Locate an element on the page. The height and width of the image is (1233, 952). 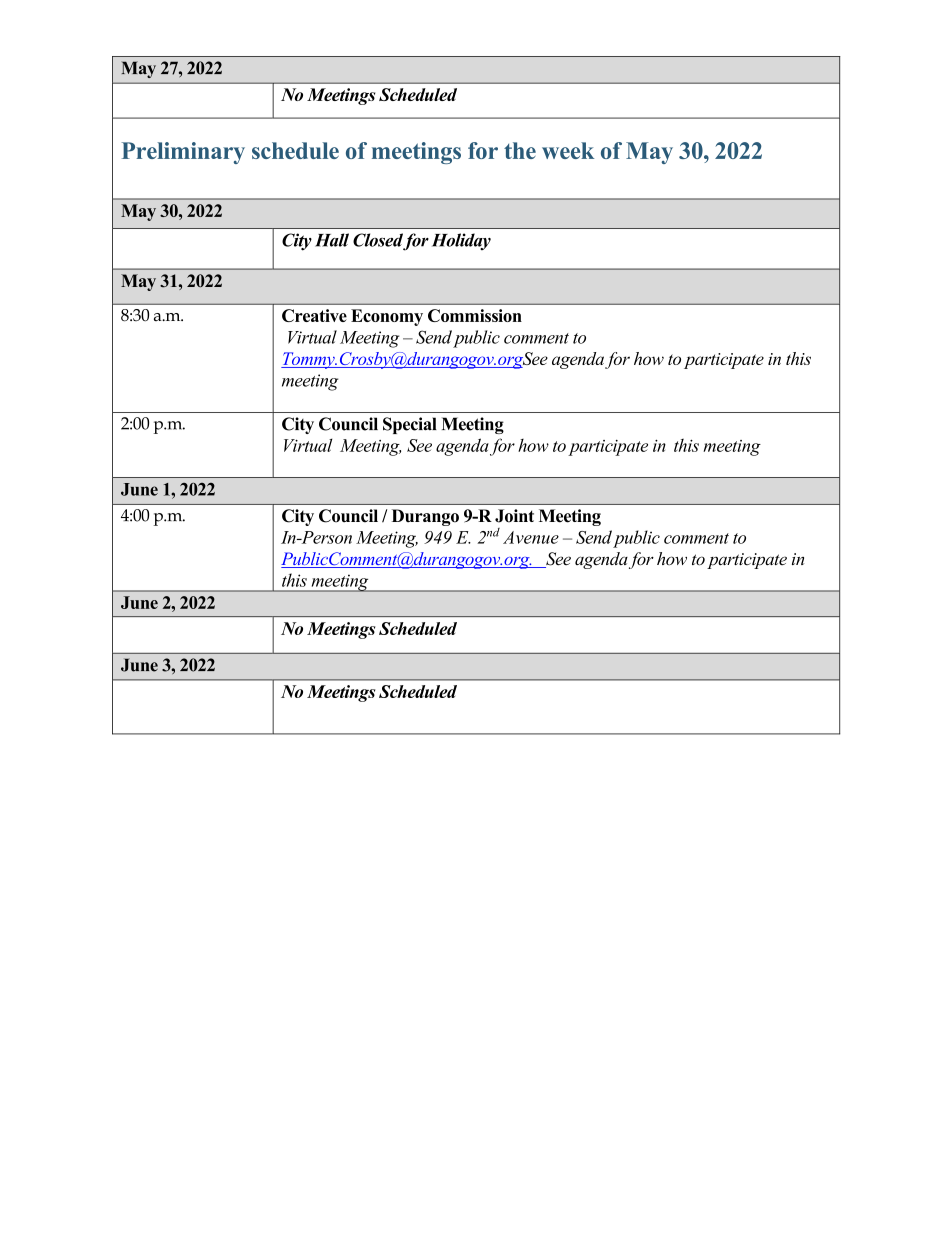
Hall is located at coordinates (332, 240).
